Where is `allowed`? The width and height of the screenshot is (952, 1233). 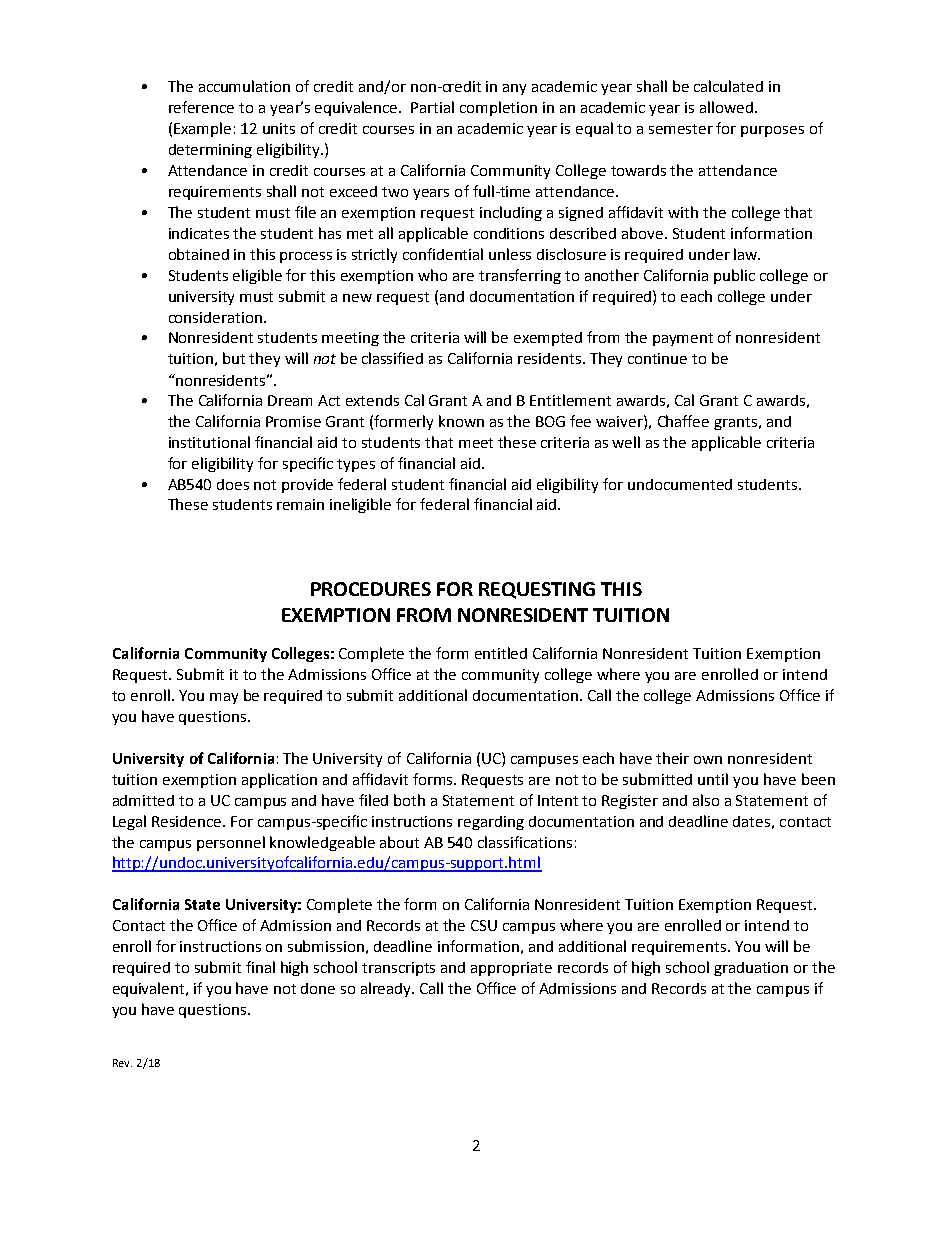
allowed is located at coordinates (726, 107).
